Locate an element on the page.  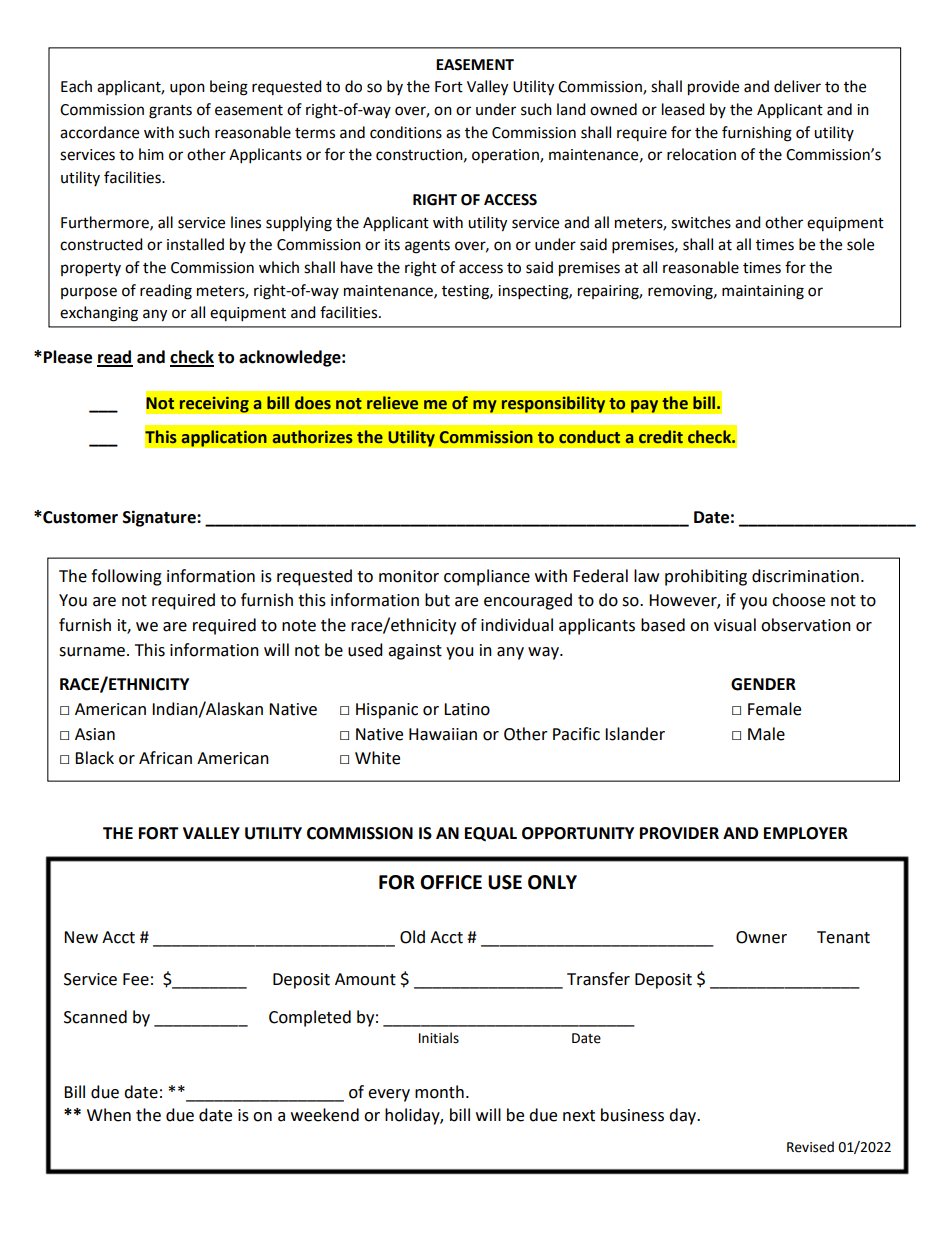
conditions is located at coordinates (406, 132).
